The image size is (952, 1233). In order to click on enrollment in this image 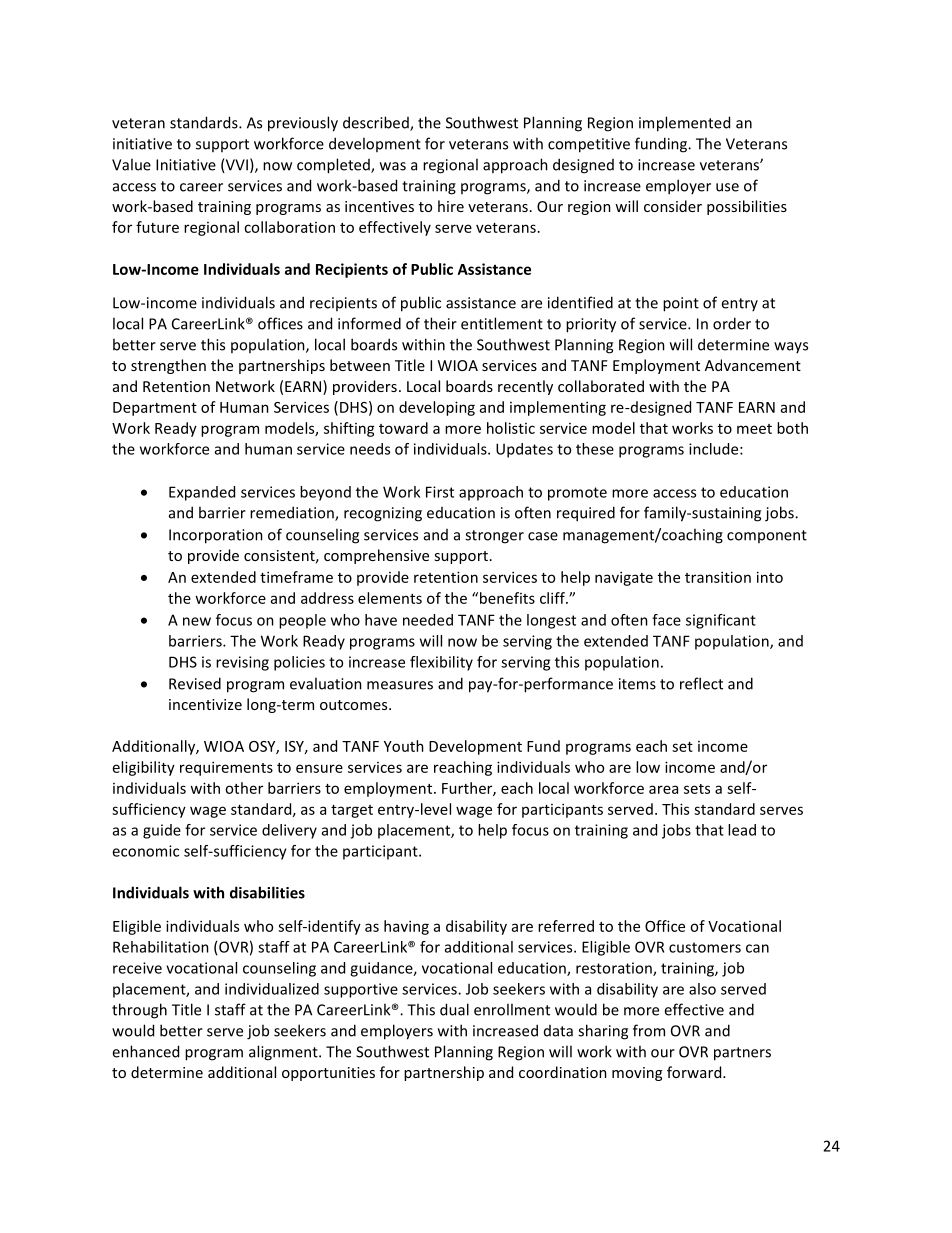, I will do `click(512, 1009)`.
